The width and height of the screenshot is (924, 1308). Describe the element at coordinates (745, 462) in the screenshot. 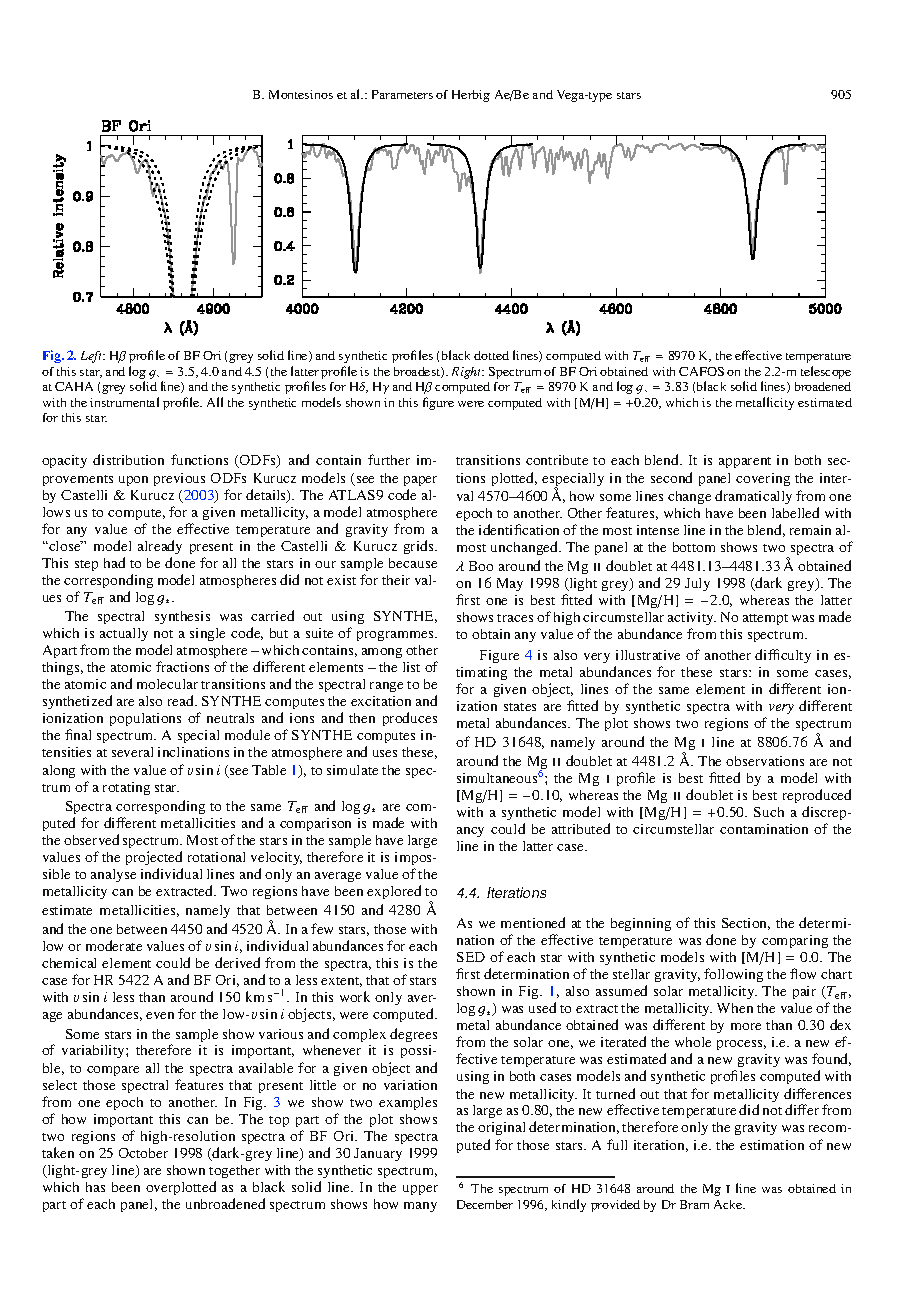

I see `apparent` at that location.
